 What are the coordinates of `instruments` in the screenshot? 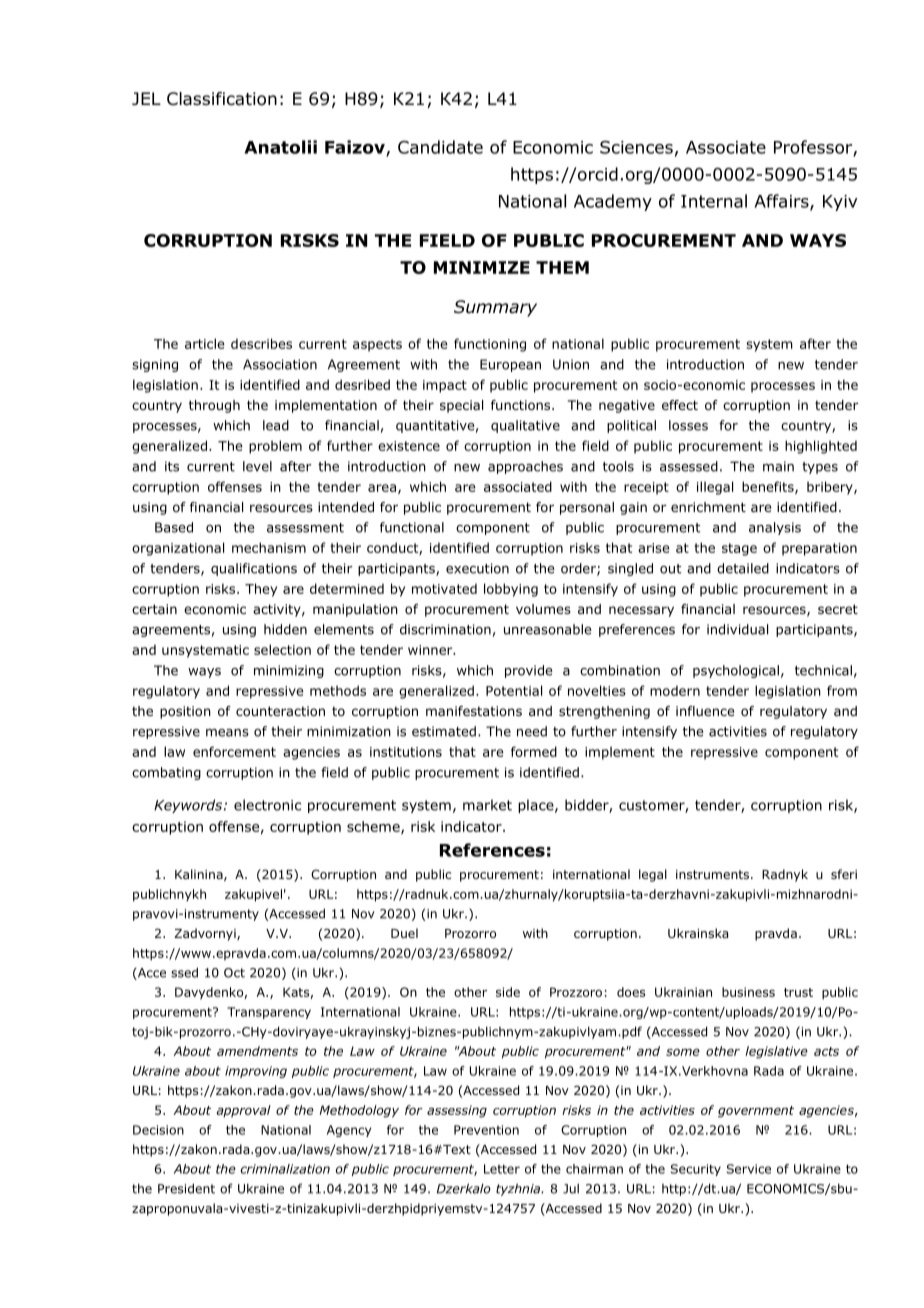 It's located at (712, 874).
